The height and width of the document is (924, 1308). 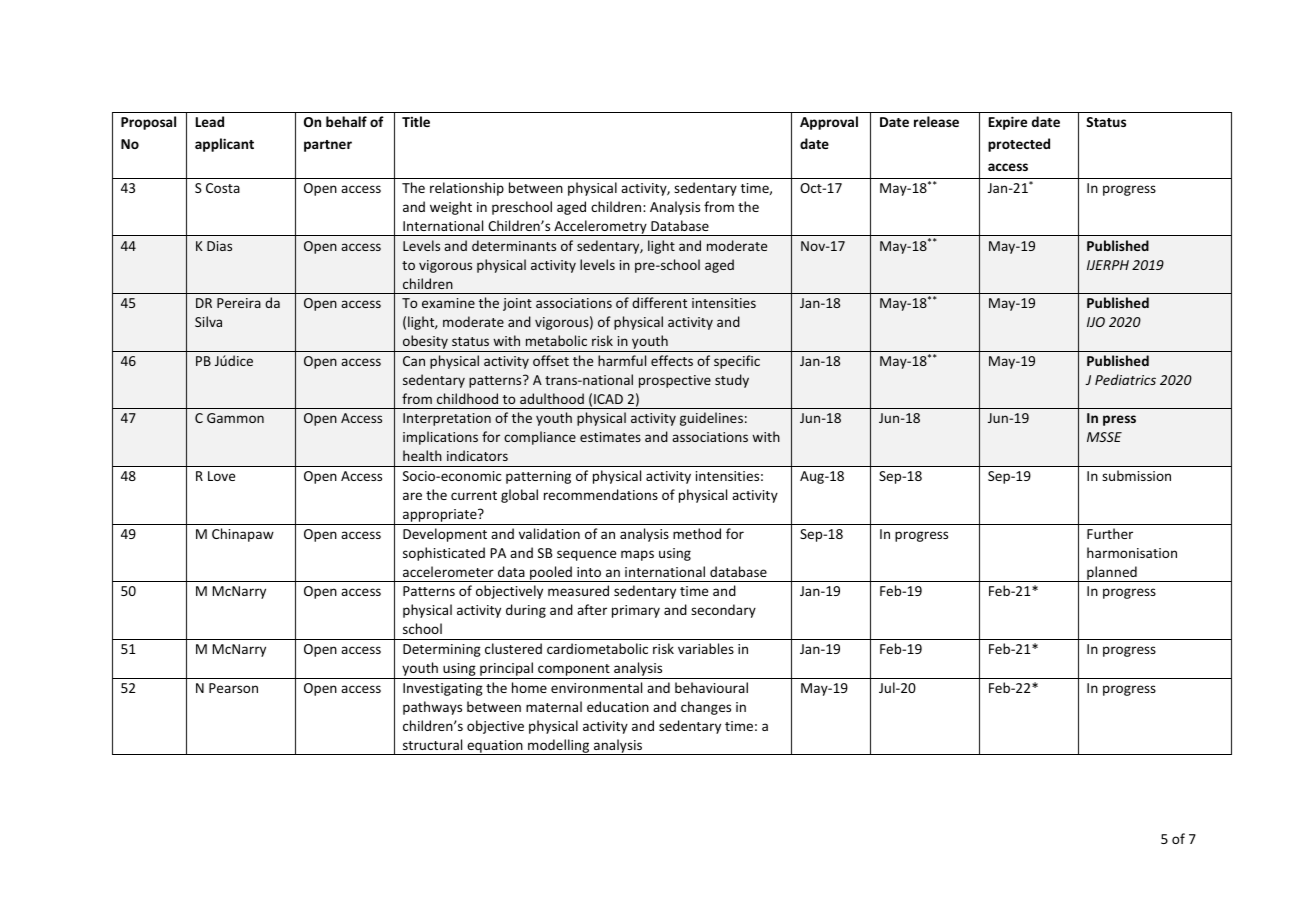 I want to click on protected, so click(x=1019, y=145).
